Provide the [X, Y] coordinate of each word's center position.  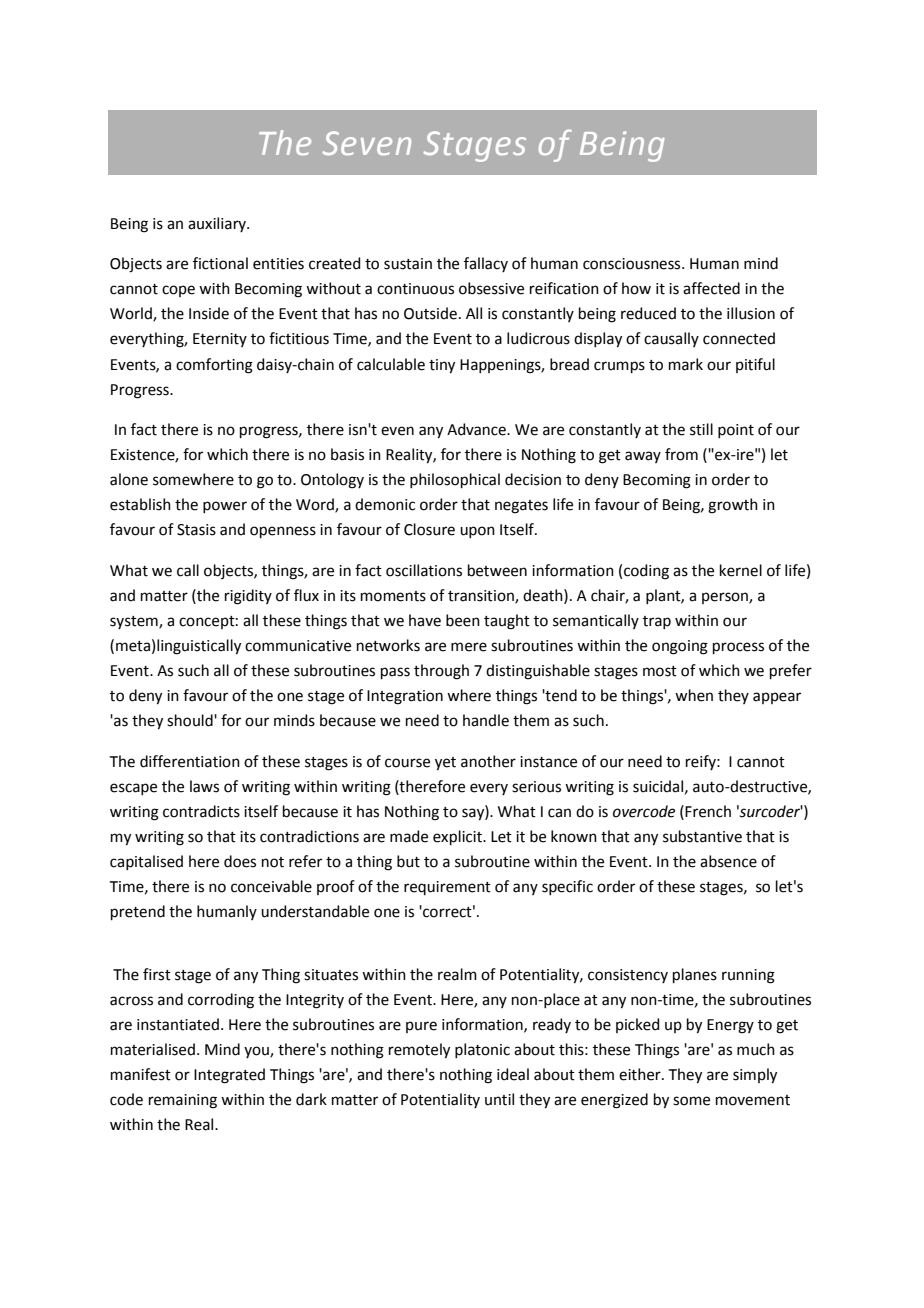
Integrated [229, 1076]
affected [711, 288]
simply [755, 1076]
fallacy [486, 264]
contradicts [201, 811]
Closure [429, 529]
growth [733, 506]
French [708, 811]
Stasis [196, 530]
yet [445, 764]
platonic [482, 1050]
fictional [220, 263]
